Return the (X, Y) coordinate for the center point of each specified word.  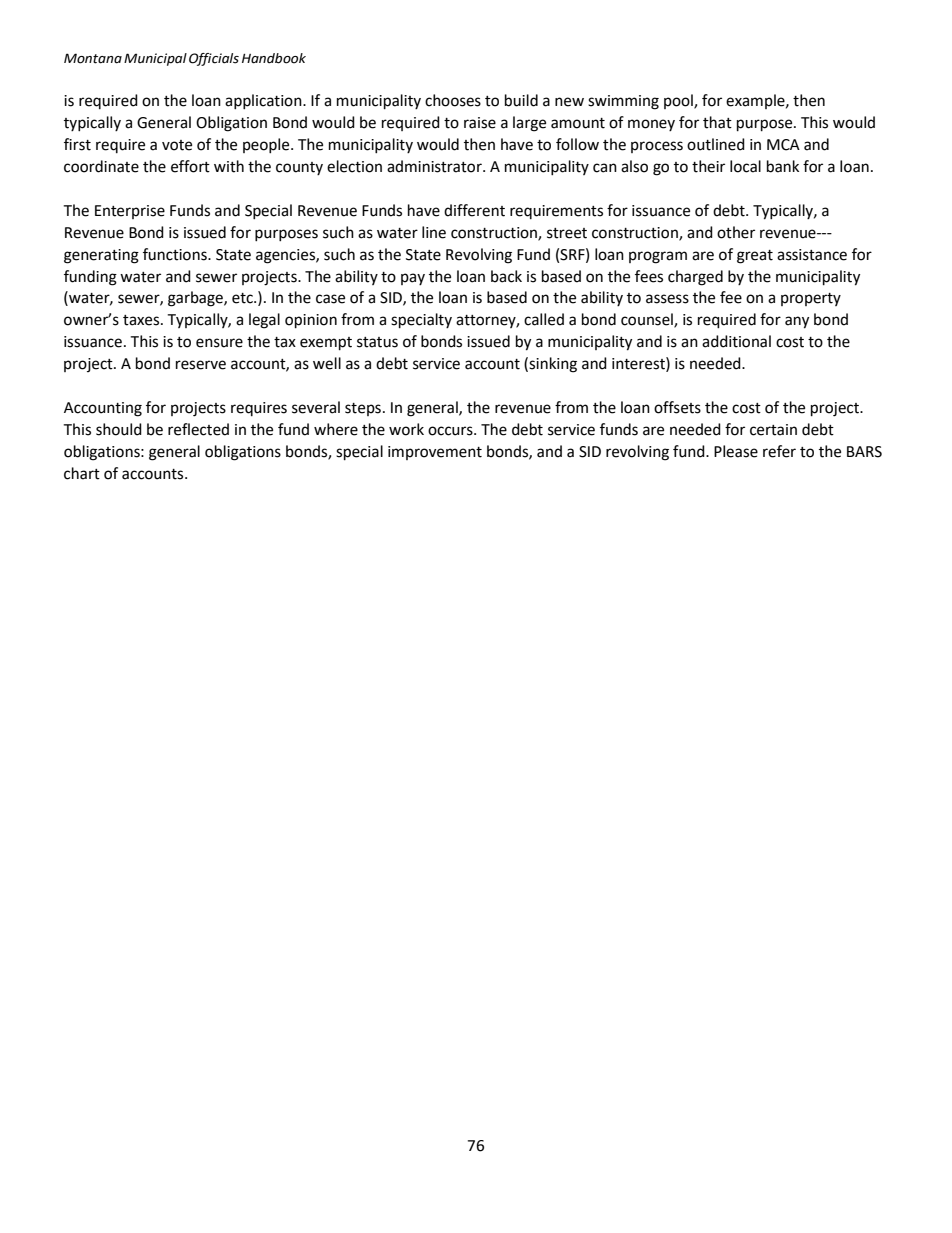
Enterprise (130, 212)
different (474, 210)
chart (82, 473)
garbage (196, 299)
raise (480, 123)
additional (736, 341)
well (327, 363)
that (717, 122)
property (811, 299)
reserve (201, 365)
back (506, 276)
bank (783, 166)
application (264, 101)
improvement (435, 453)
